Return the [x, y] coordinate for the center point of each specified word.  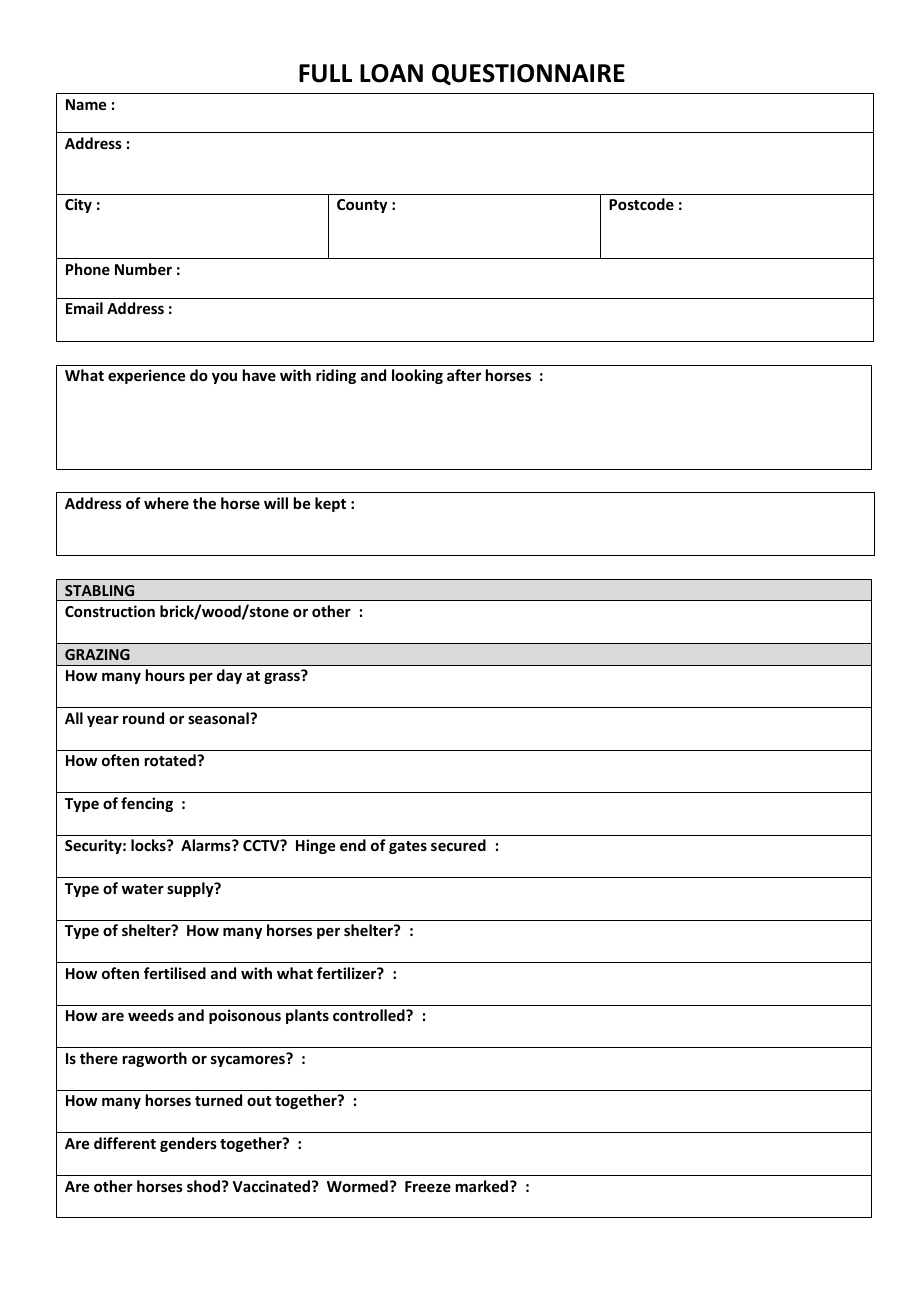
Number [143, 269]
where [166, 503]
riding [336, 376]
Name [86, 104]
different [125, 1143]
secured [458, 845]
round [143, 718]
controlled [370, 1015]
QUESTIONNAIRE [528, 74]
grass [283, 677]
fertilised [175, 973]
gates [408, 847]
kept [330, 504]
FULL [325, 73]
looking [417, 376]
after [464, 375]
